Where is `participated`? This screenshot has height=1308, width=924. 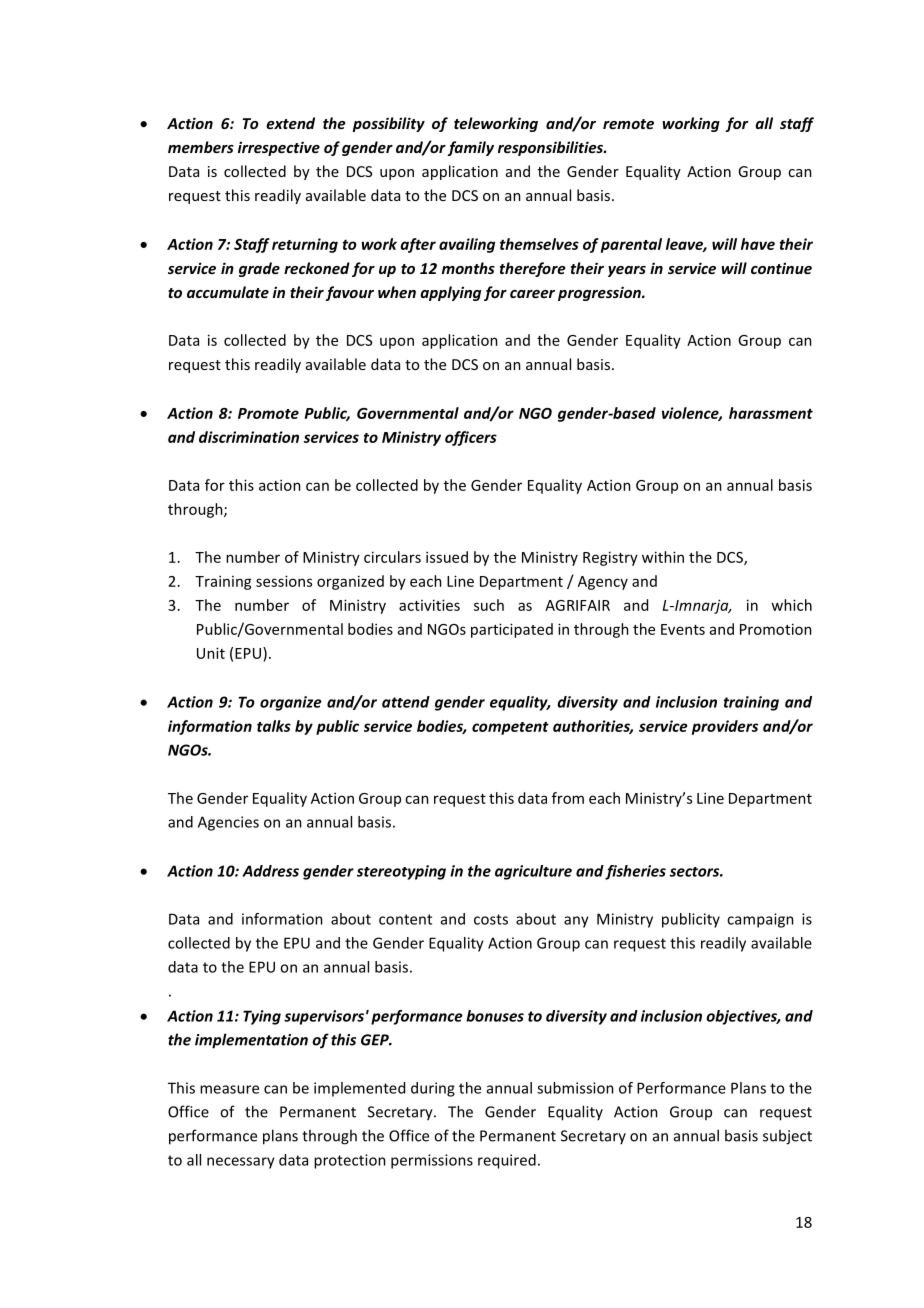 participated is located at coordinates (512, 630).
